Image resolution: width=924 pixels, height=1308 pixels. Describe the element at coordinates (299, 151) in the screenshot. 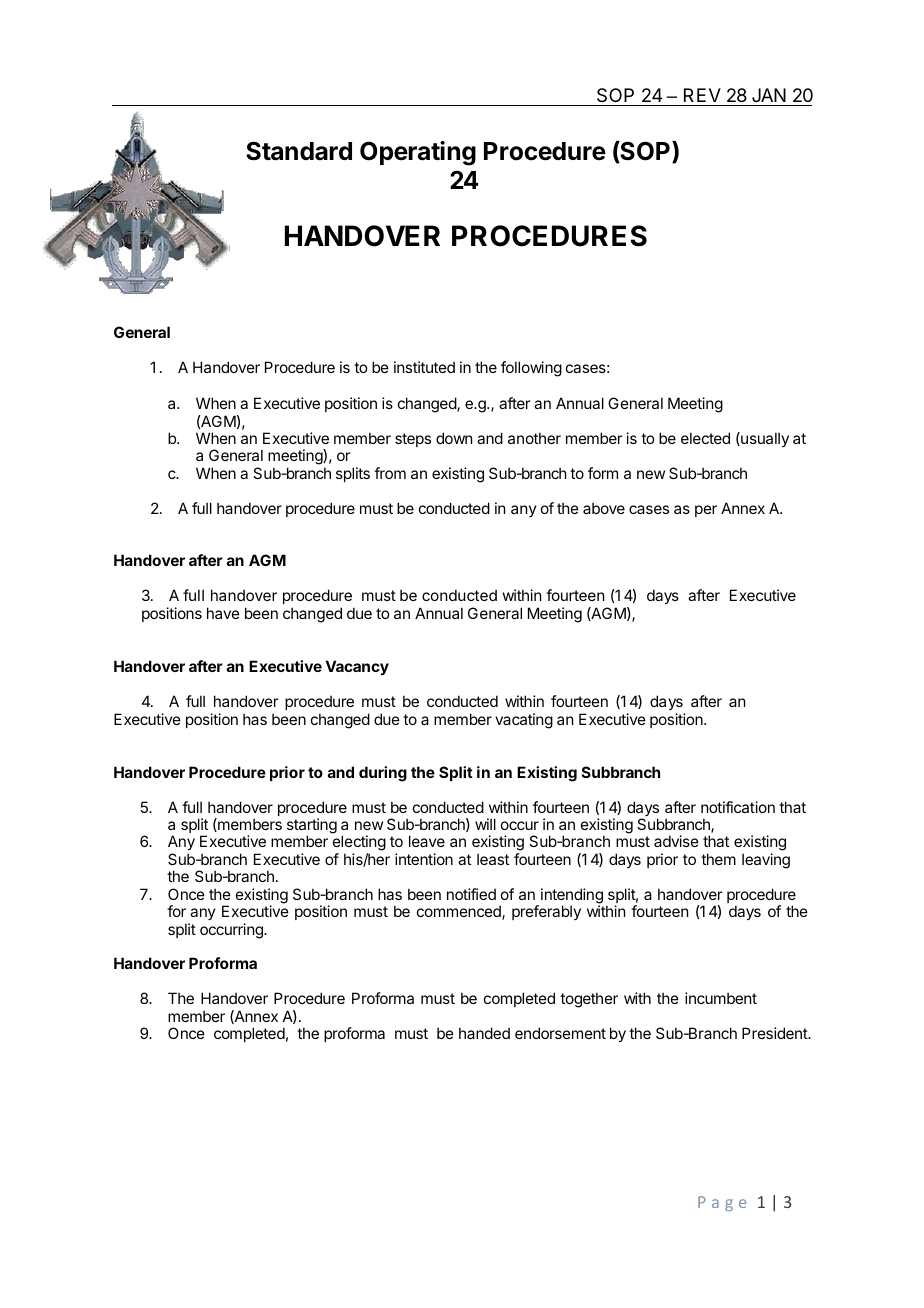

I see `Standard` at that location.
